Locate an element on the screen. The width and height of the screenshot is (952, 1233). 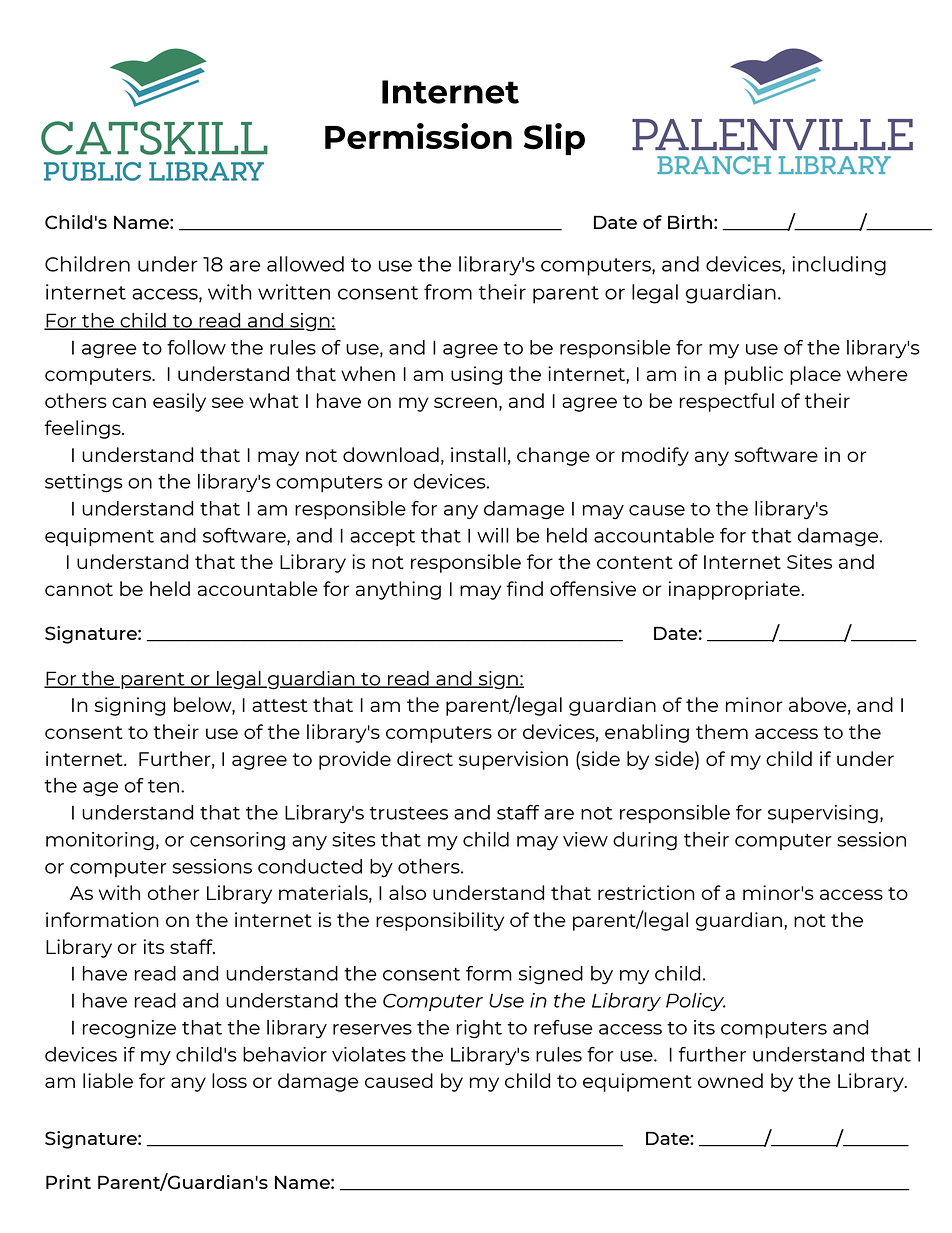
Permission is located at coordinates (418, 136).
